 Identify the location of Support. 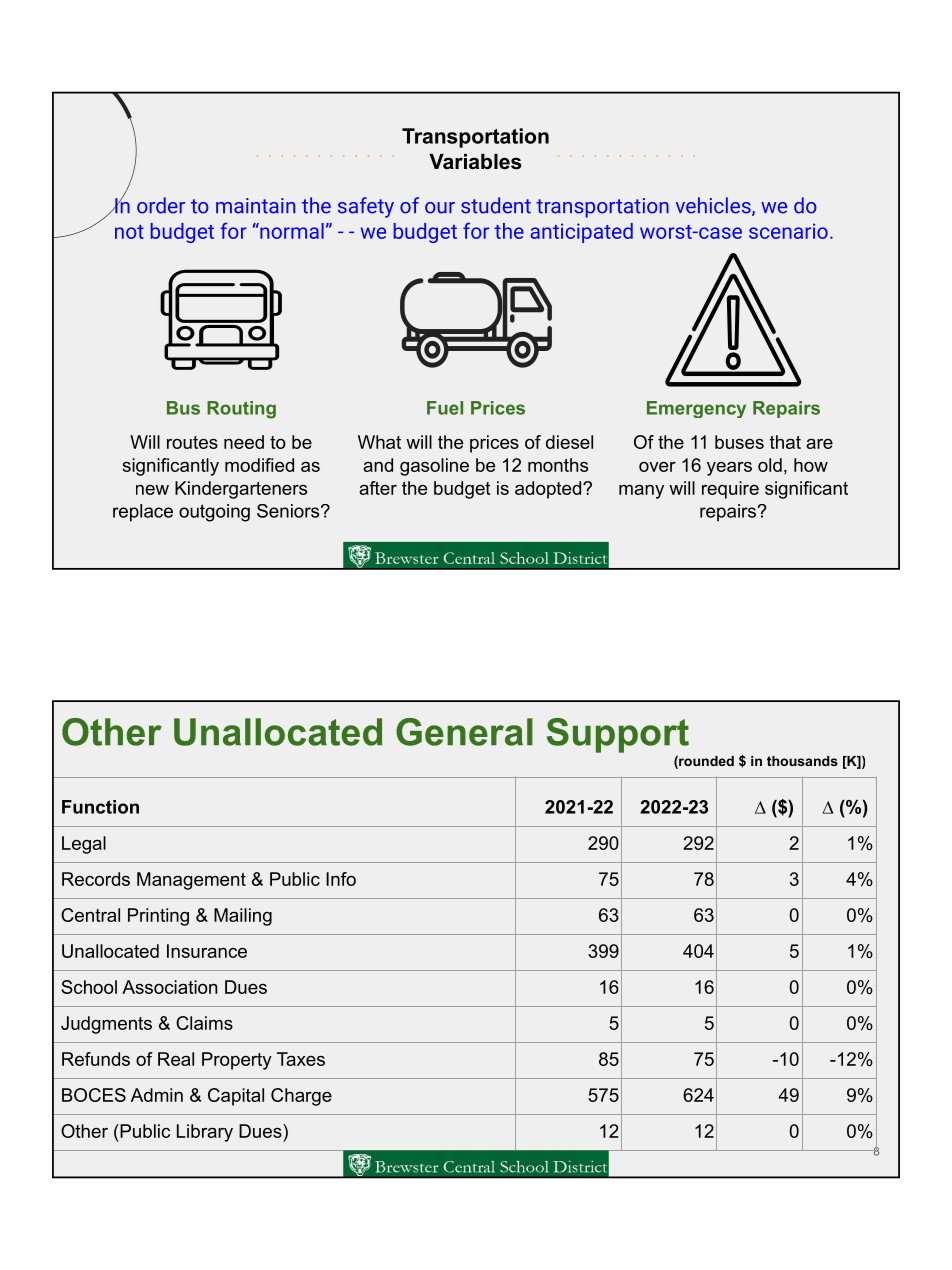
(618, 735).
